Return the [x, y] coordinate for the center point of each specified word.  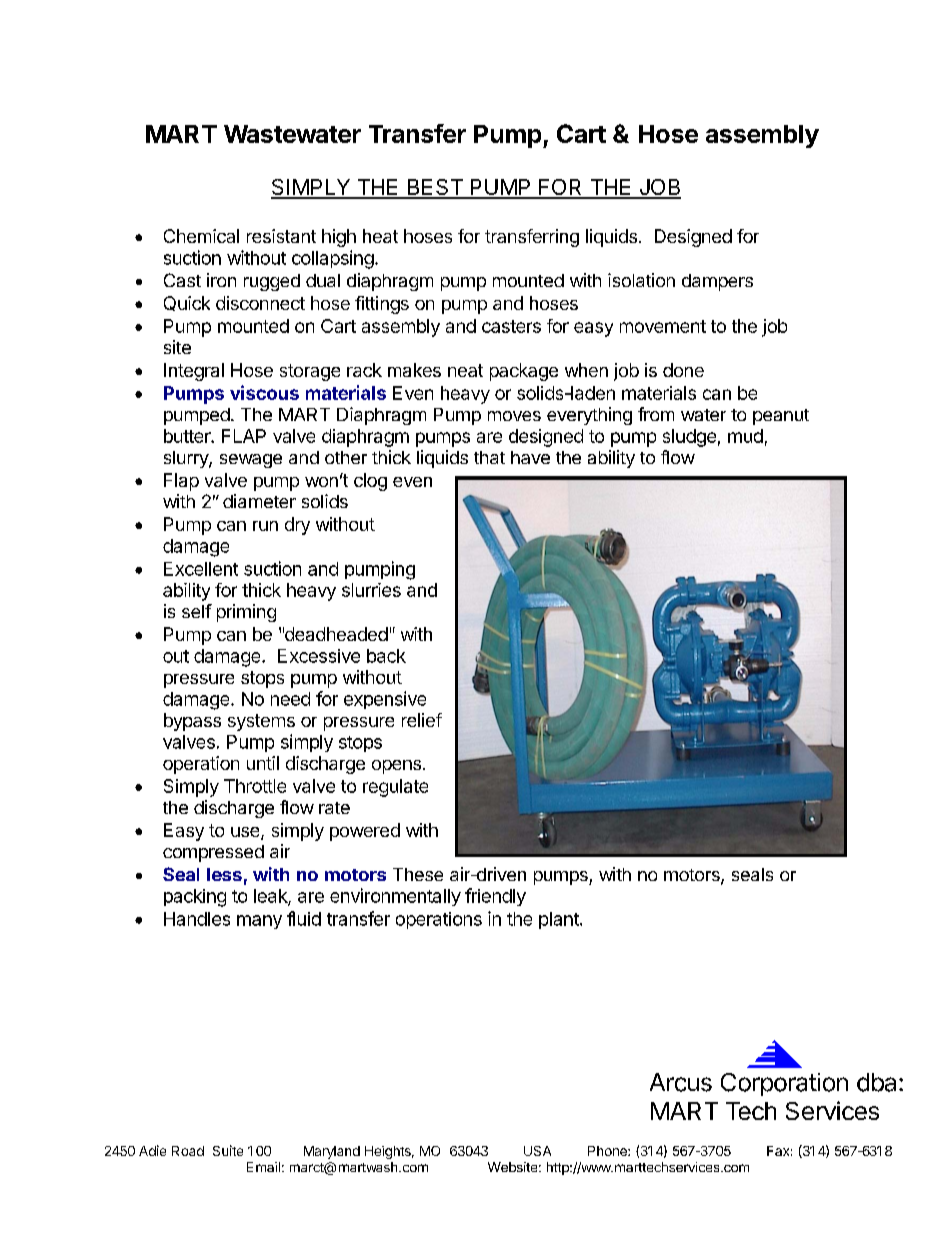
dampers [717, 282]
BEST [435, 188]
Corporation [784, 1084]
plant [560, 920]
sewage [251, 461]
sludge [689, 438]
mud [745, 436]
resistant [281, 236]
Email [263, 1167]
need [290, 699]
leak [271, 897]
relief [422, 720]
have [530, 457]
